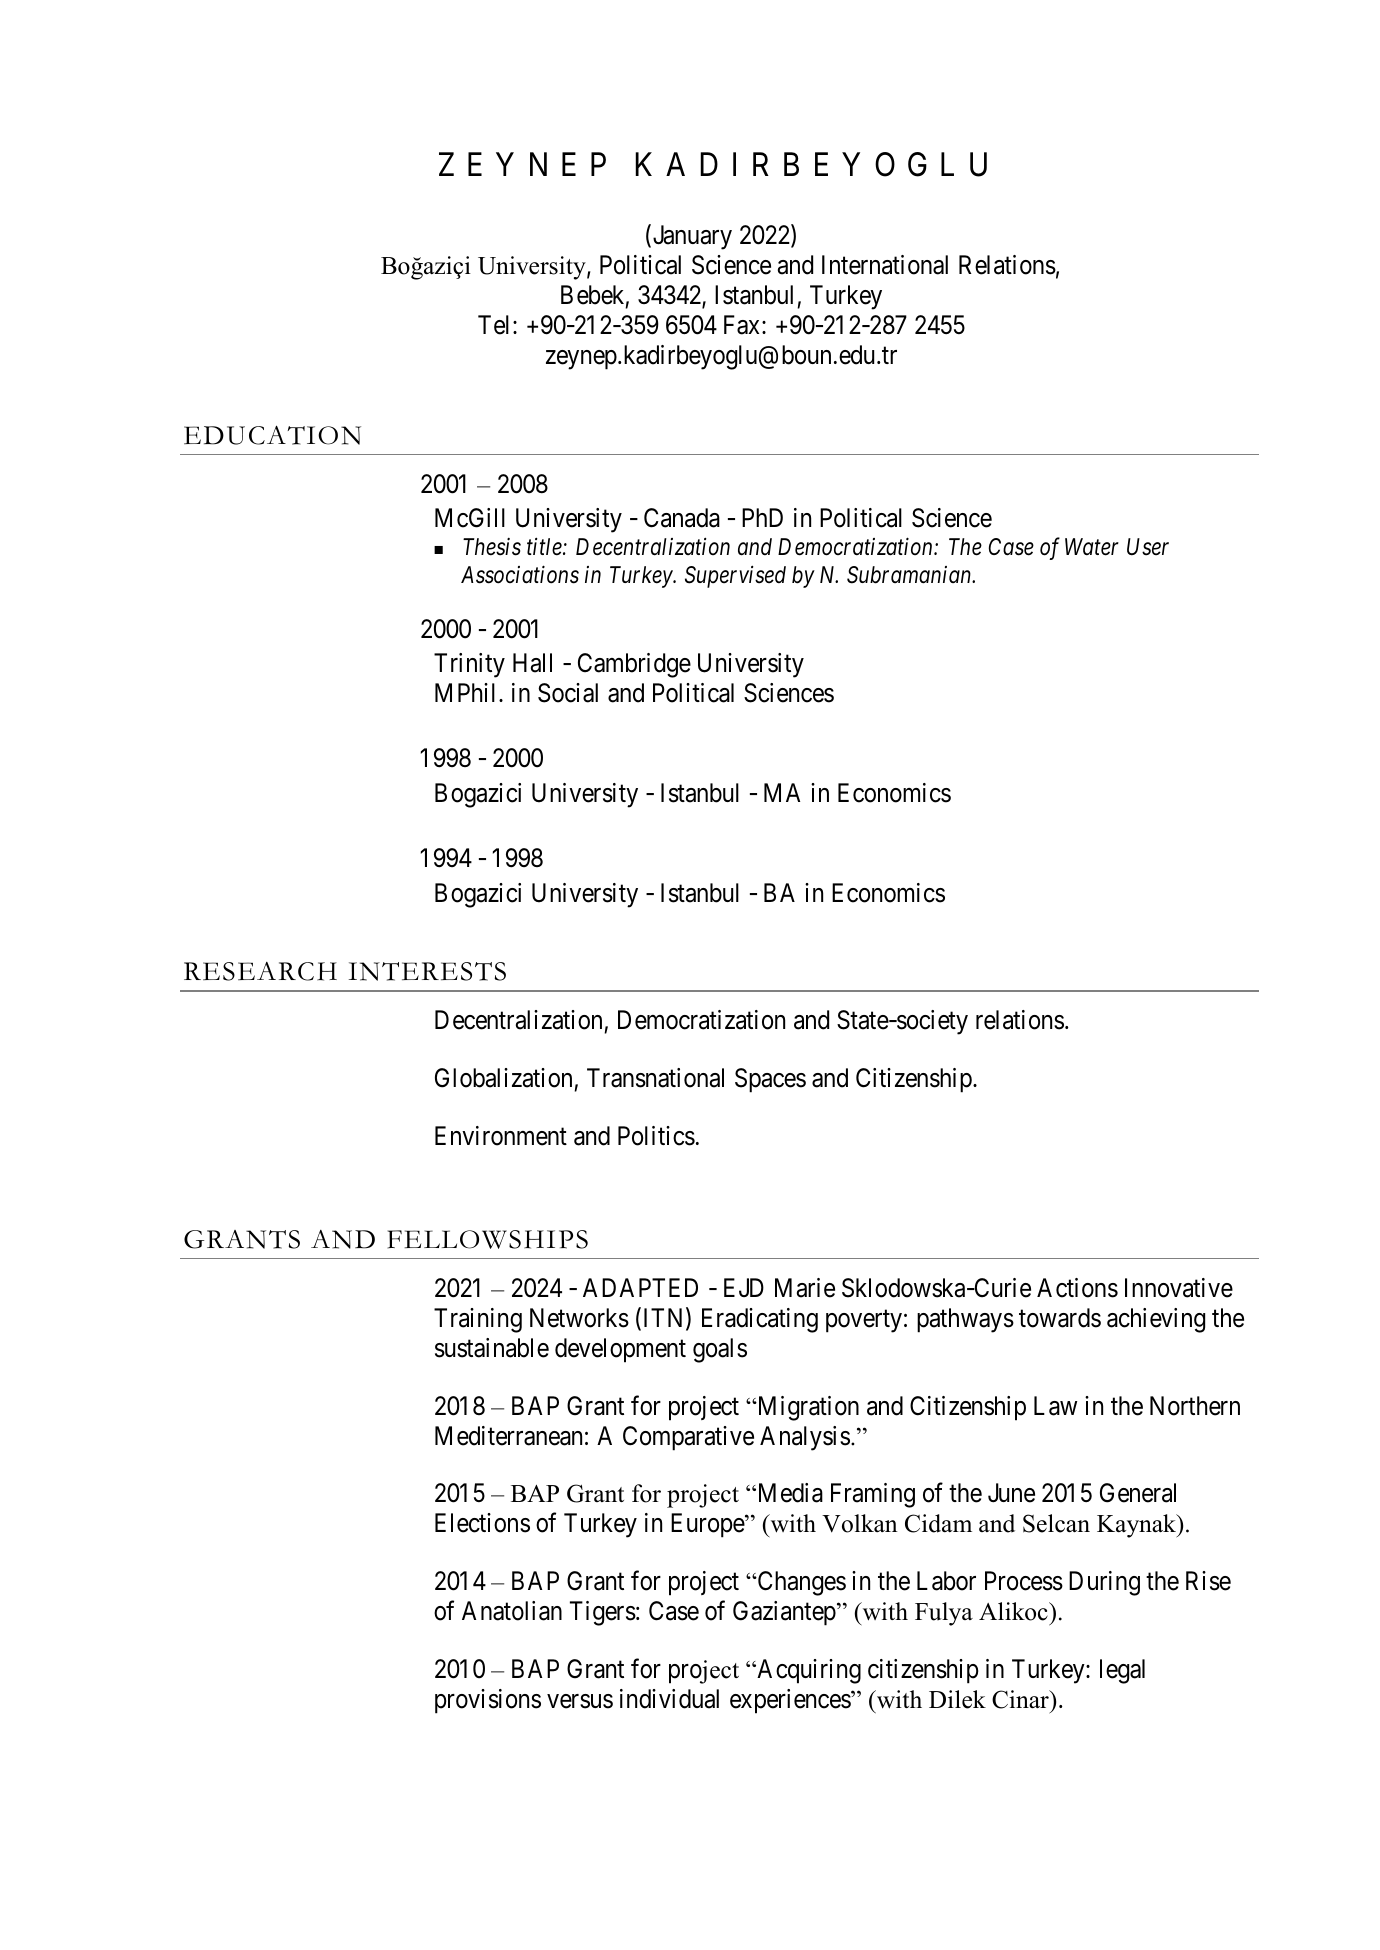 This screenshot has width=1380, height=1950. Describe the element at coordinates (655, 1078) in the screenshot. I see `Transnational` at that location.
